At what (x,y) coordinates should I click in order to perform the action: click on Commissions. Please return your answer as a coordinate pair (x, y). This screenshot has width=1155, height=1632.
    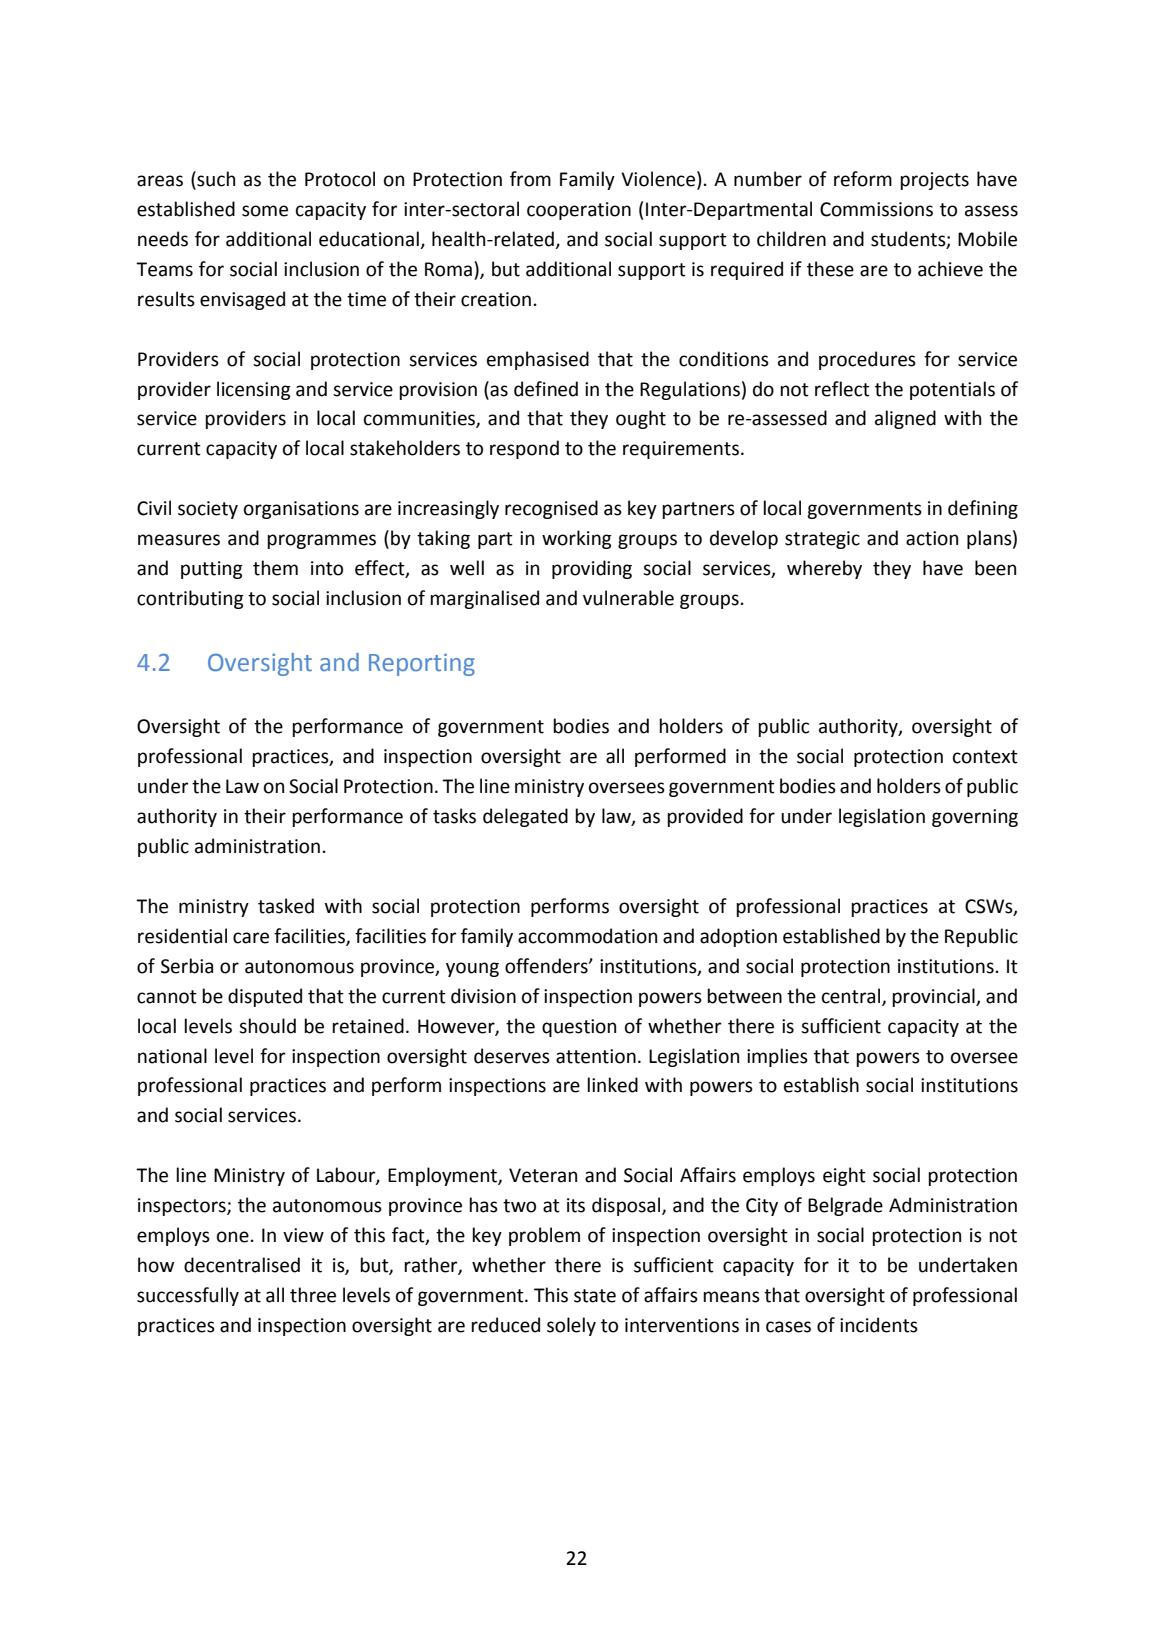
    Looking at the image, I should click on (876, 209).
